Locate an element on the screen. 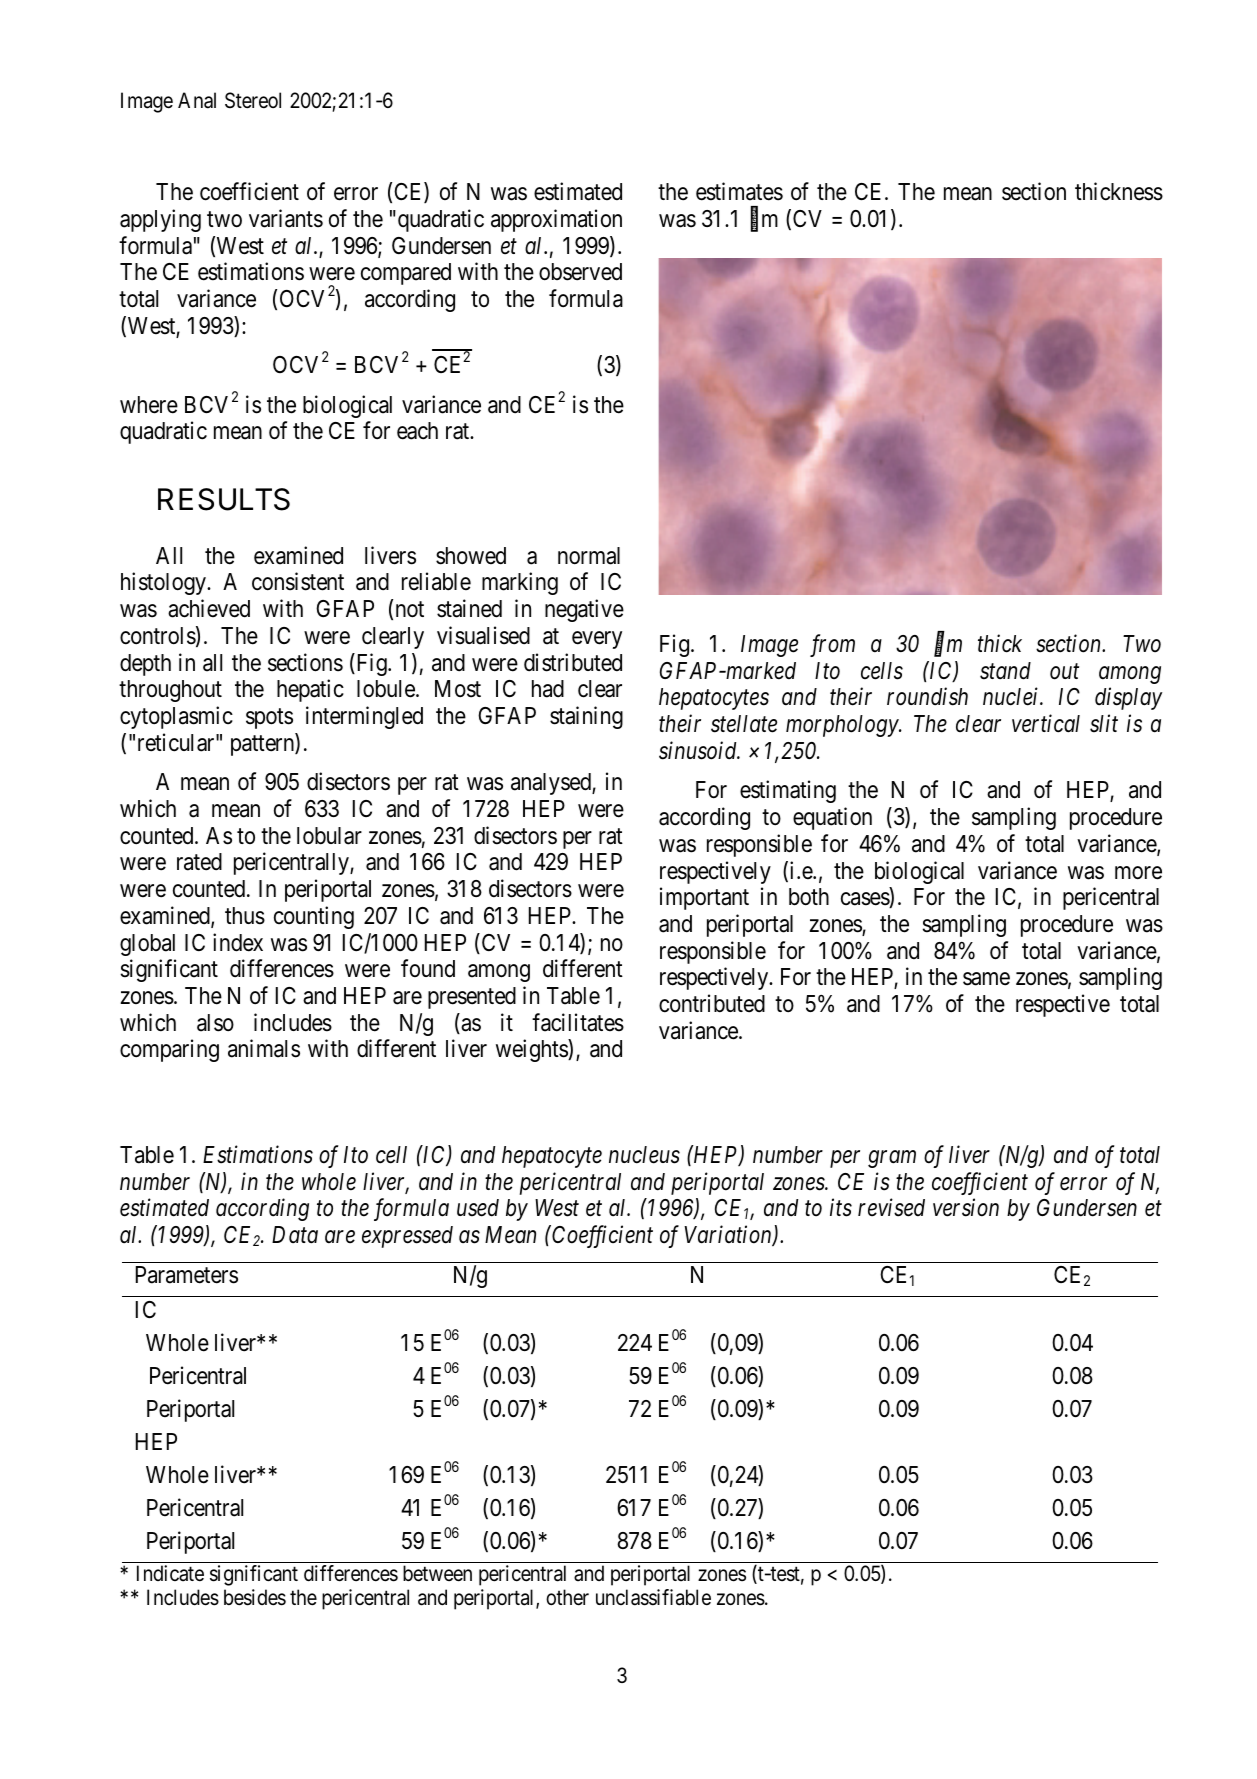  more is located at coordinates (1138, 873).
